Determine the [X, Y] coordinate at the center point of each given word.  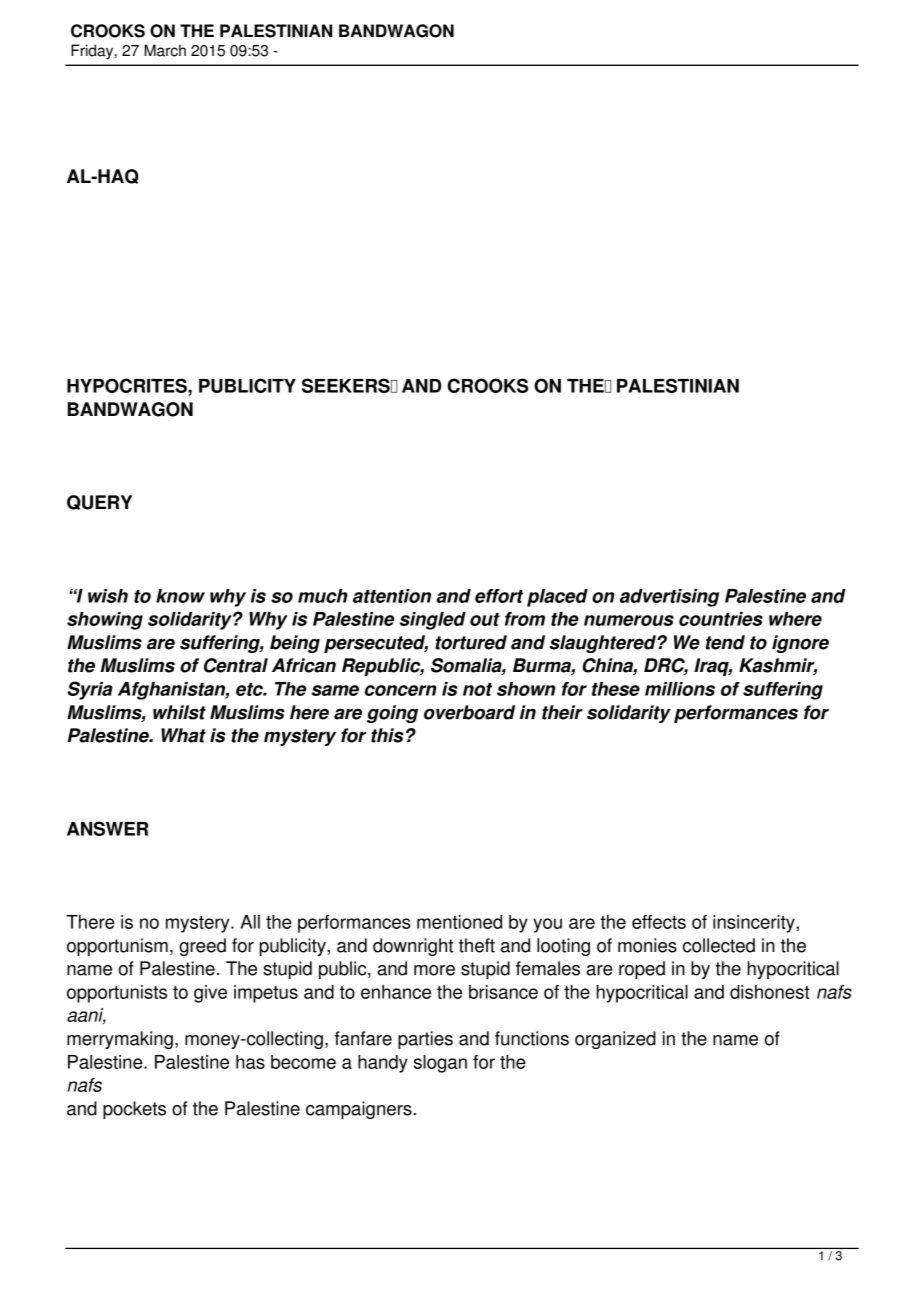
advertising [669, 598]
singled [432, 621]
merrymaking [120, 1040]
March [165, 50]
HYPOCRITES [128, 385]
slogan [440, 1064]
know [180, 596]
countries [721, 619]
